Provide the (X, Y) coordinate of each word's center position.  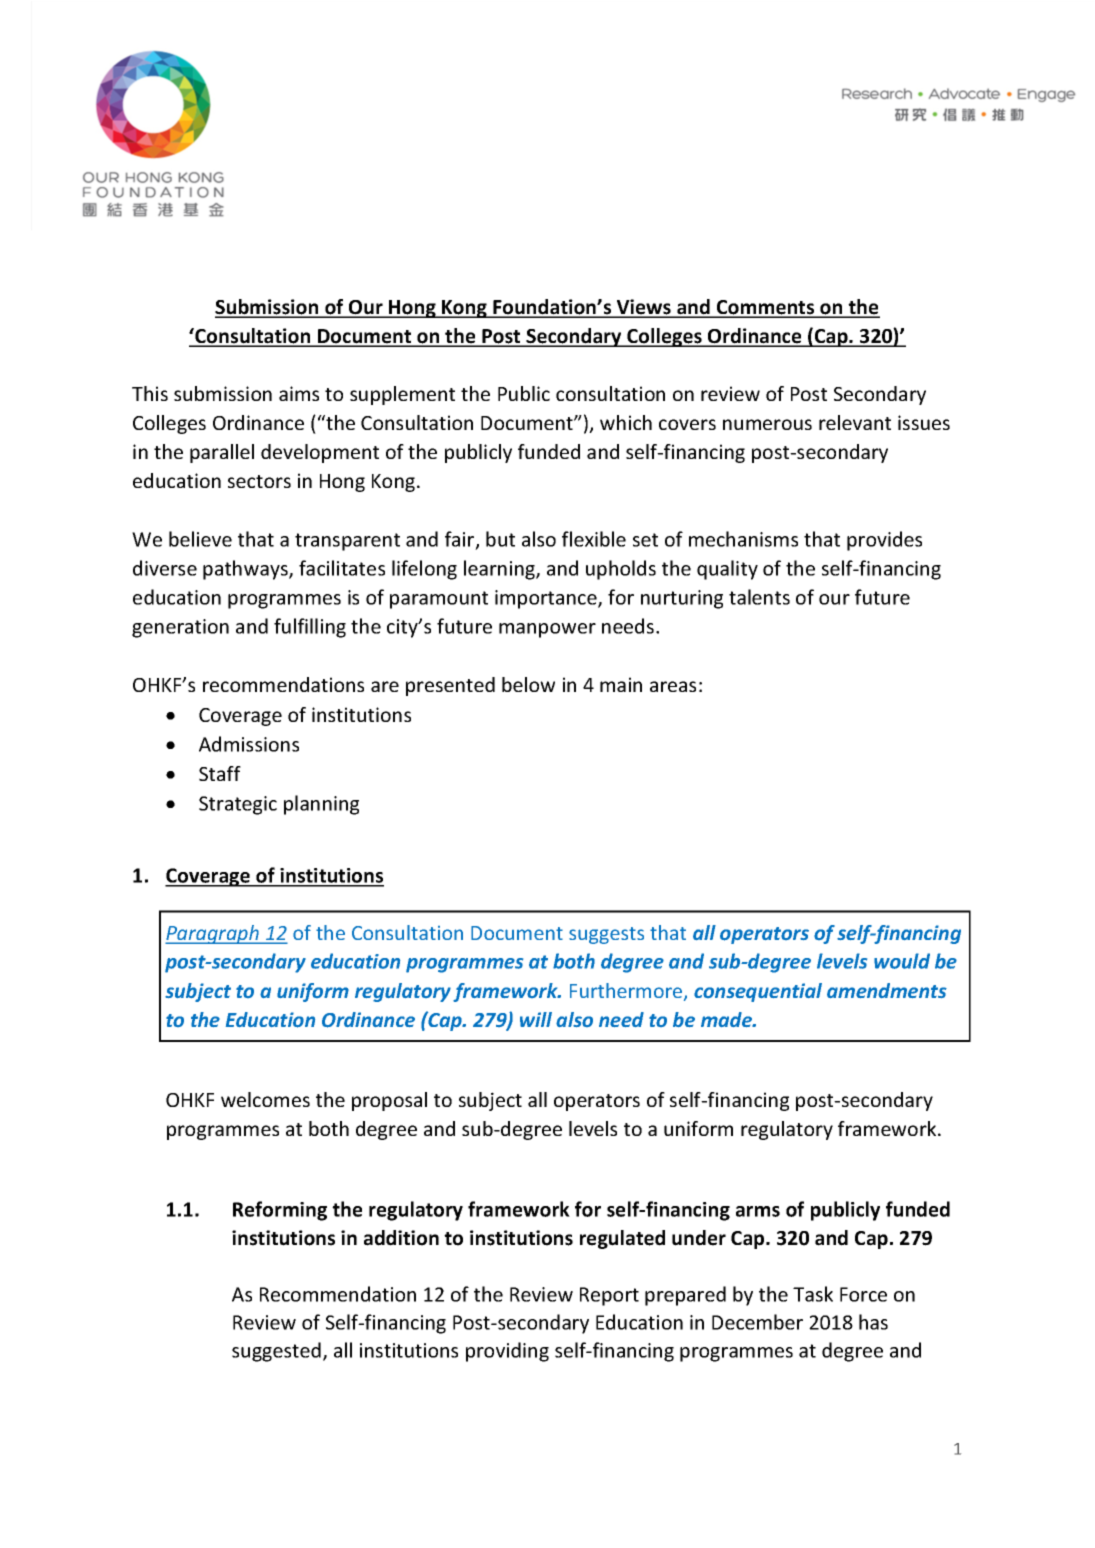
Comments (766, 308)
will (536, 1019)
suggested (276, 1352)
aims (299, 393)
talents (759, 597)
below (528, 684)
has (873, 1322)
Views (644, 308)
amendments (887, 990)
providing (507, 1352)
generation (180, 628)
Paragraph (213, 934)
